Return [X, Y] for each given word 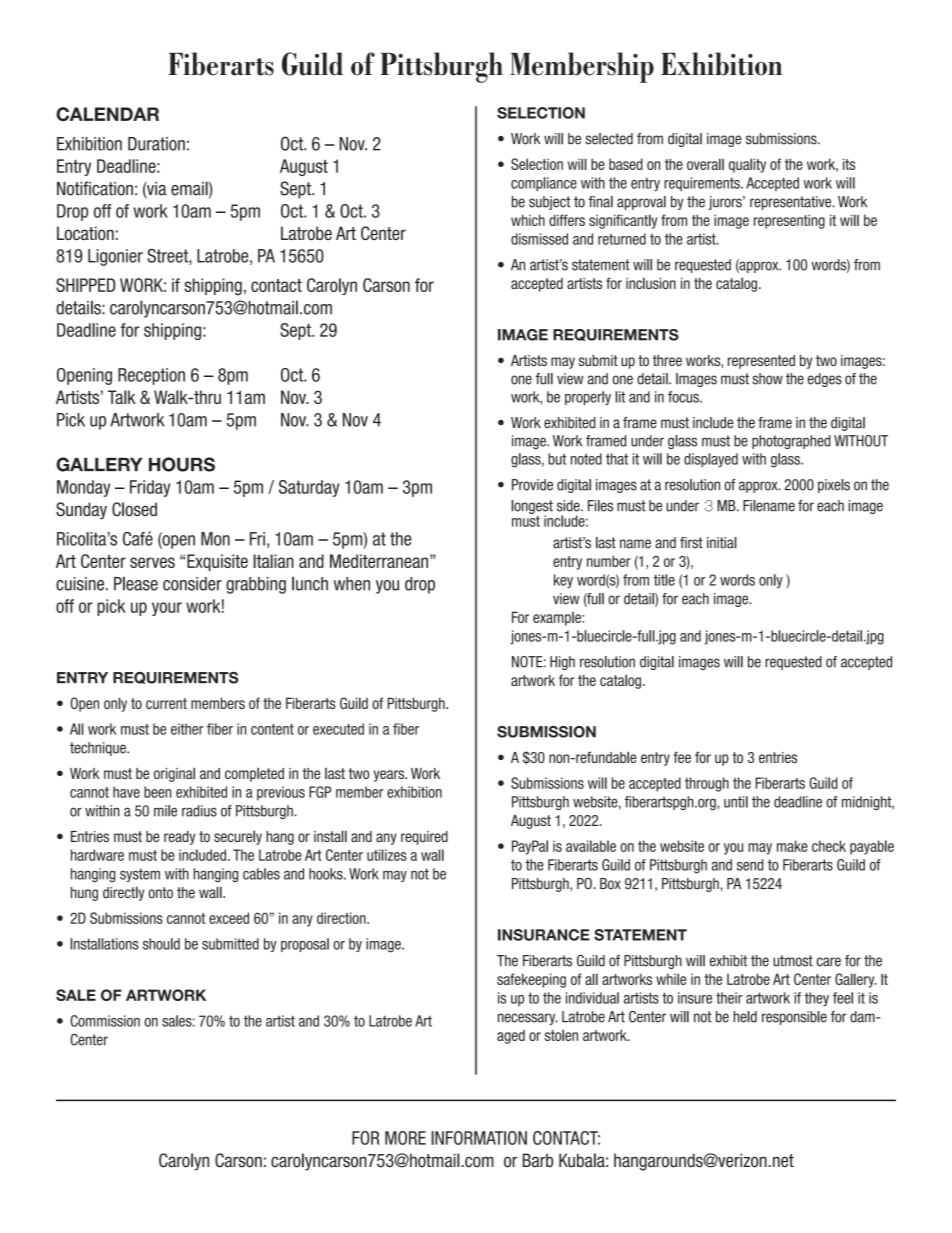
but [557, 459]
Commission [105, 1021]
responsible [794, 1018]
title [664, 580]
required [424, 838]
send [750, 865]
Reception [151, 376]
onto [160, 893]
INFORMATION [479, 1138]
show [767, 379]
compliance [544, 184]
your [167, 609]
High [562, 663]
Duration [156, 144]
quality [747, 165]
